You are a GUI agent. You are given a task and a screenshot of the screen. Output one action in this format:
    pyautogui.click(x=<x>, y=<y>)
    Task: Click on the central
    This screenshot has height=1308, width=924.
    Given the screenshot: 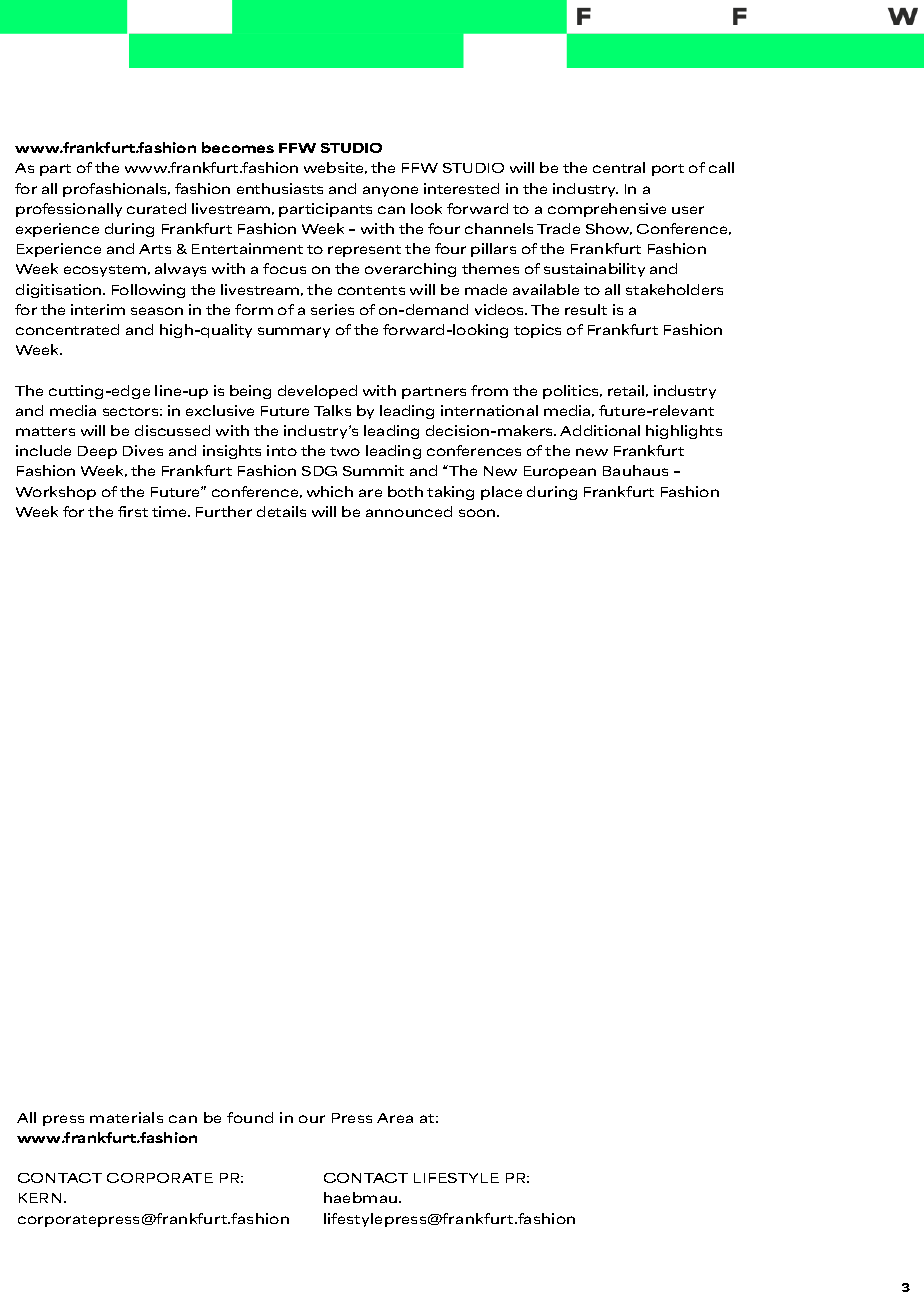 What is the action you would take?
    pyautogui.click(x=619, y=167)
